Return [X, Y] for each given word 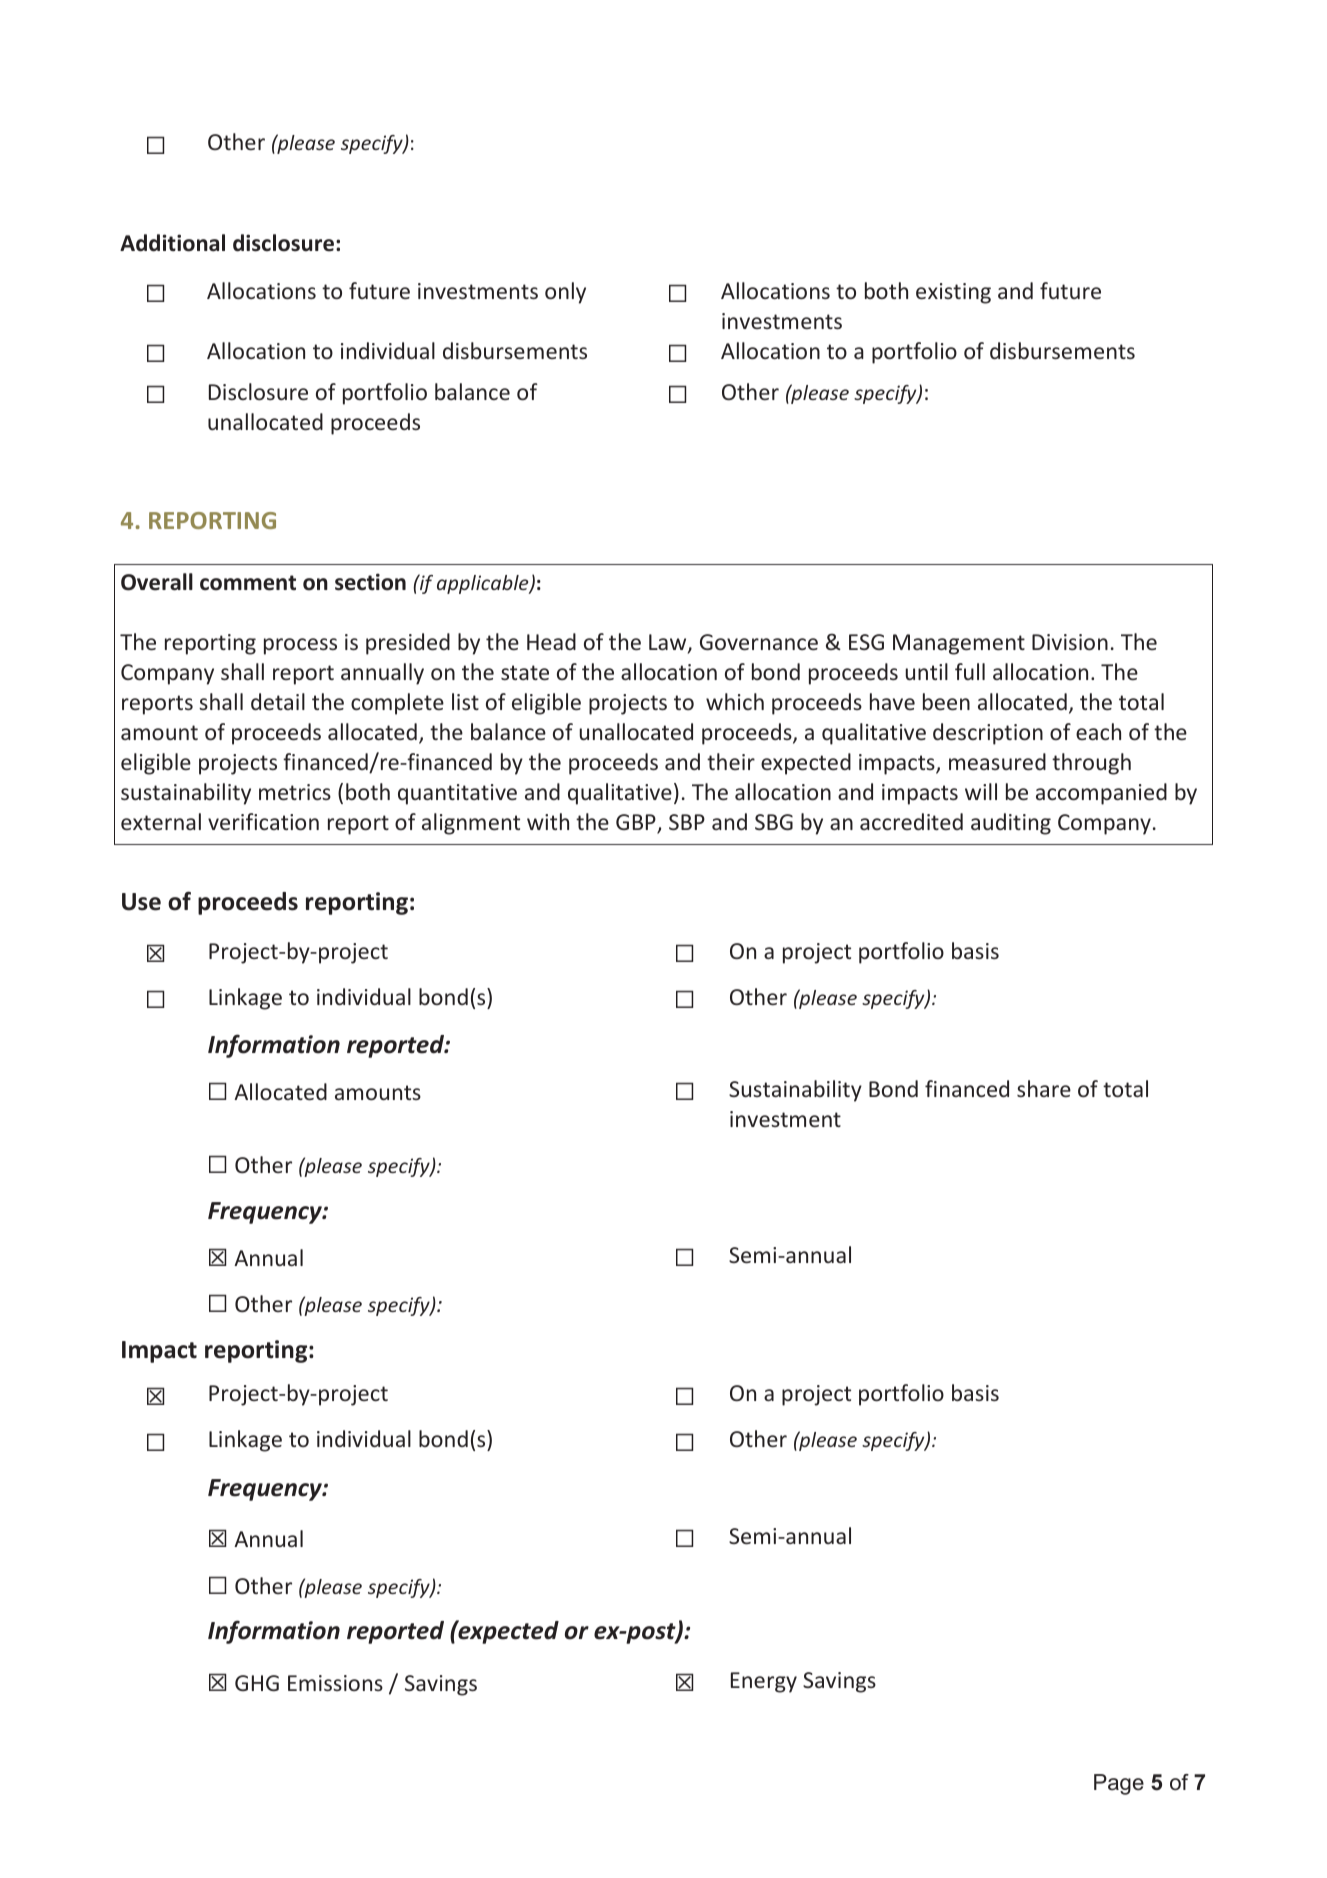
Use [141, 902]
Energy [764, 1682]
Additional [172, 243]
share [1044, 1088]
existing [953, 293]
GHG [257, 1683]
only [565, 293]
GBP [637, 823]
